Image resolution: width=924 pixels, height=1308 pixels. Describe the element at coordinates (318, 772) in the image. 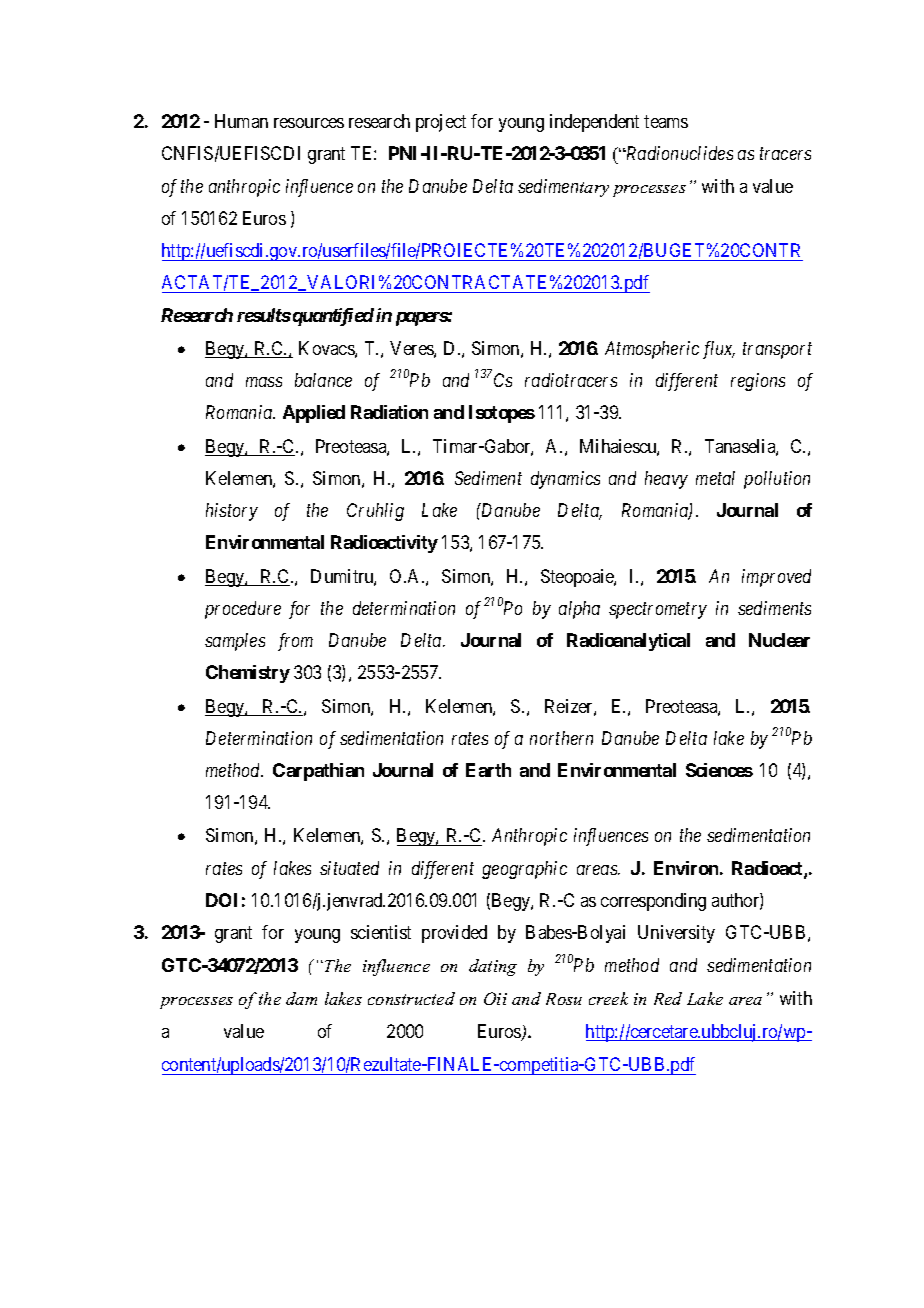

I see `Carpathian` at that location.
